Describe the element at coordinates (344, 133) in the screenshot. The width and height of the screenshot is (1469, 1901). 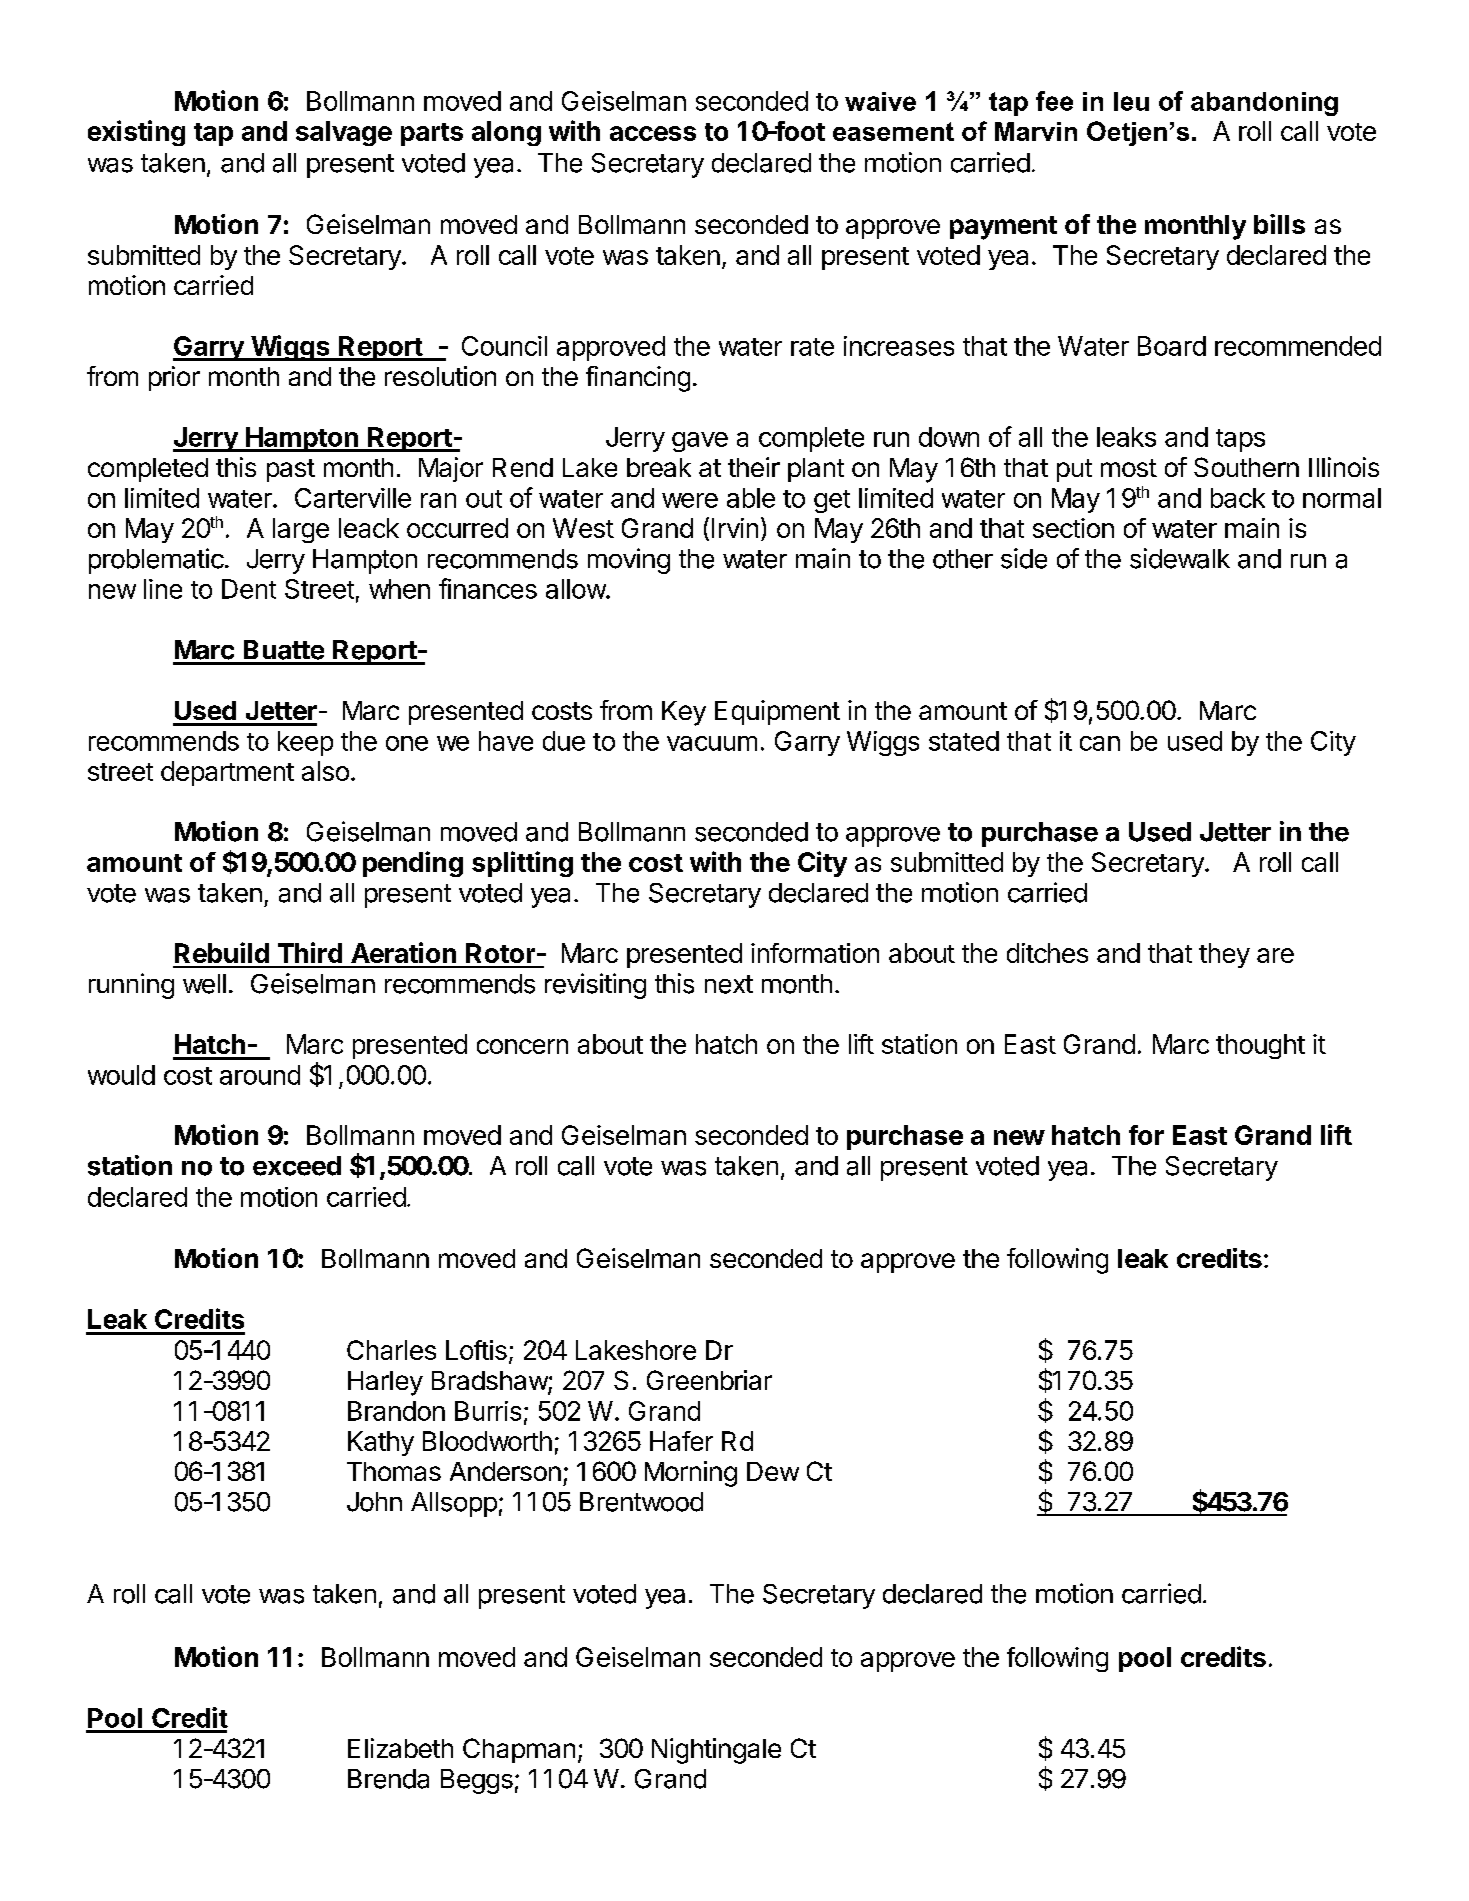
I see `salvage` at that location.
